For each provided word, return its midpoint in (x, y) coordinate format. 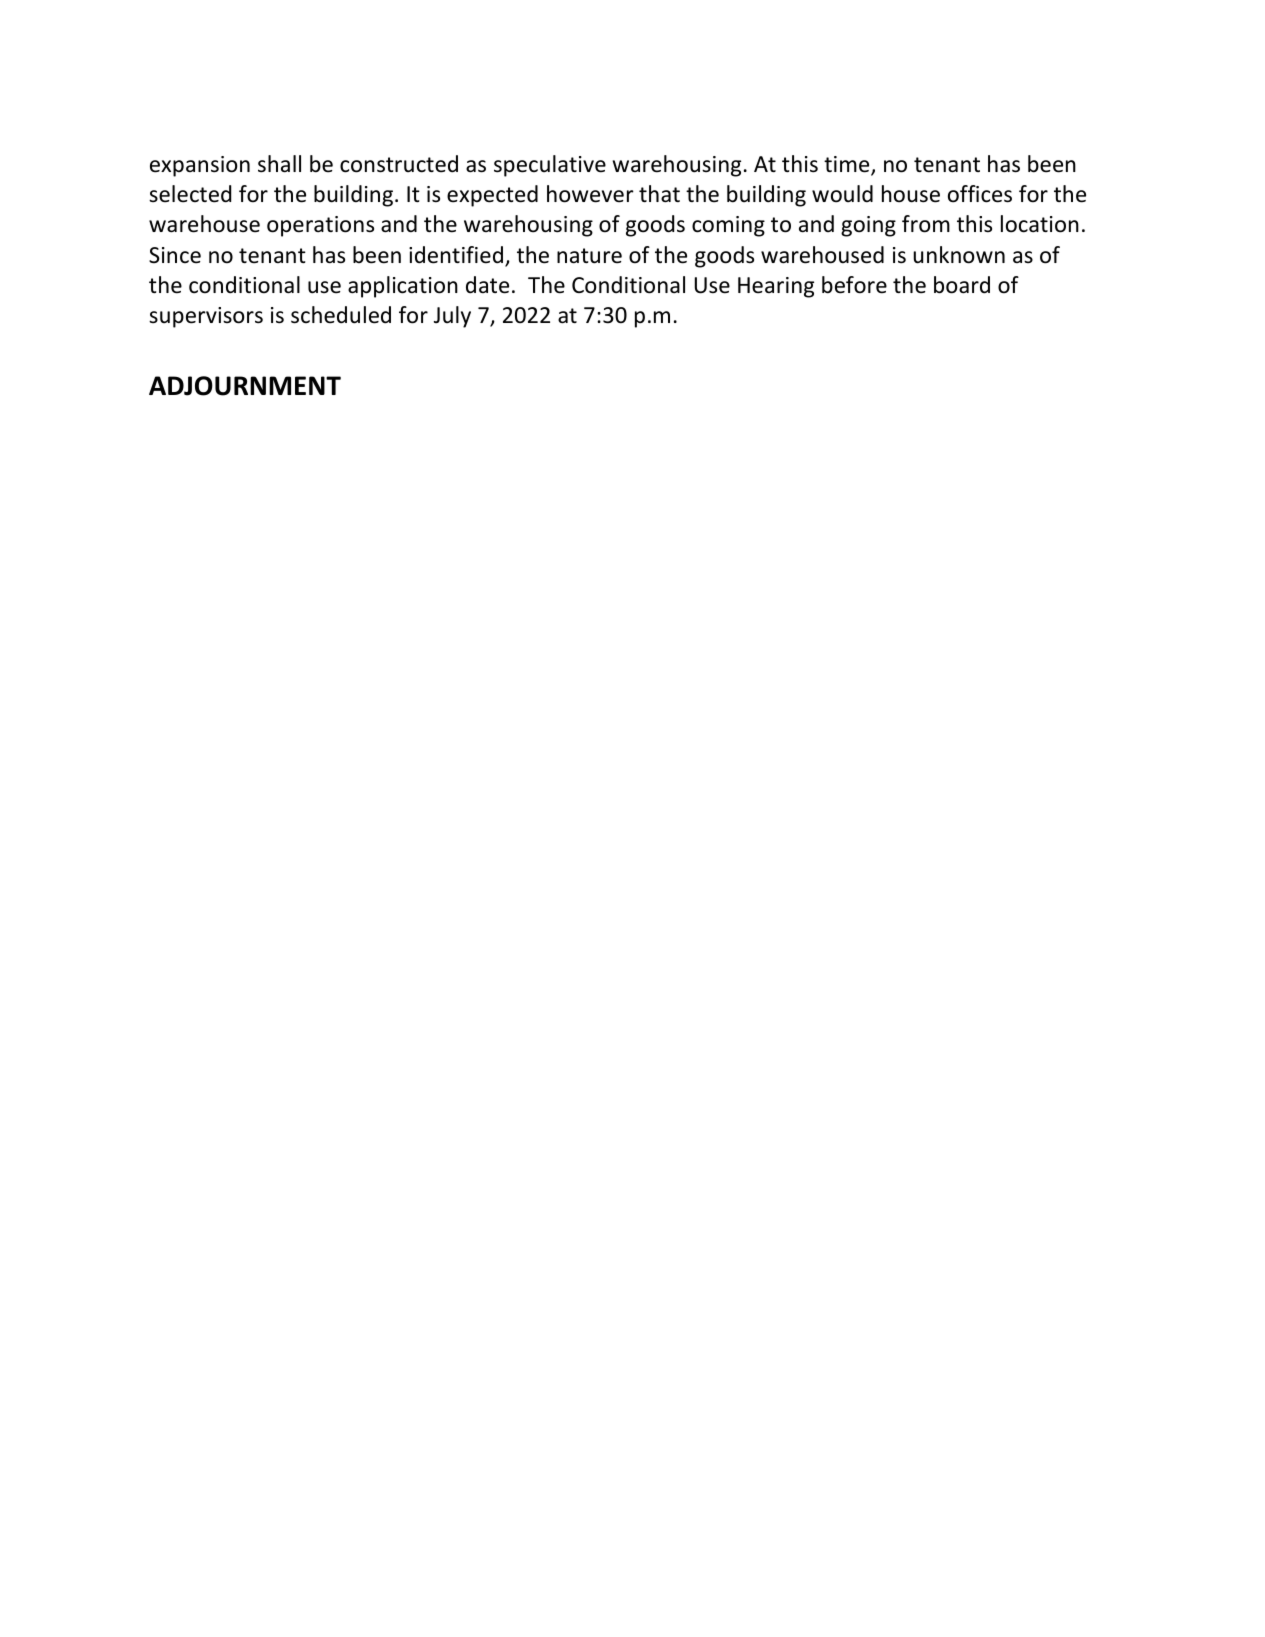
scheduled (341, 315)
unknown (959, 255)
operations (320, 226)
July (452, 317)
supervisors (206, 317)
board (962, 285)
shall (279, 164)
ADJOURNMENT (245, 386)
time (848, 165)
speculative (550, 166)
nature (589, 256)
